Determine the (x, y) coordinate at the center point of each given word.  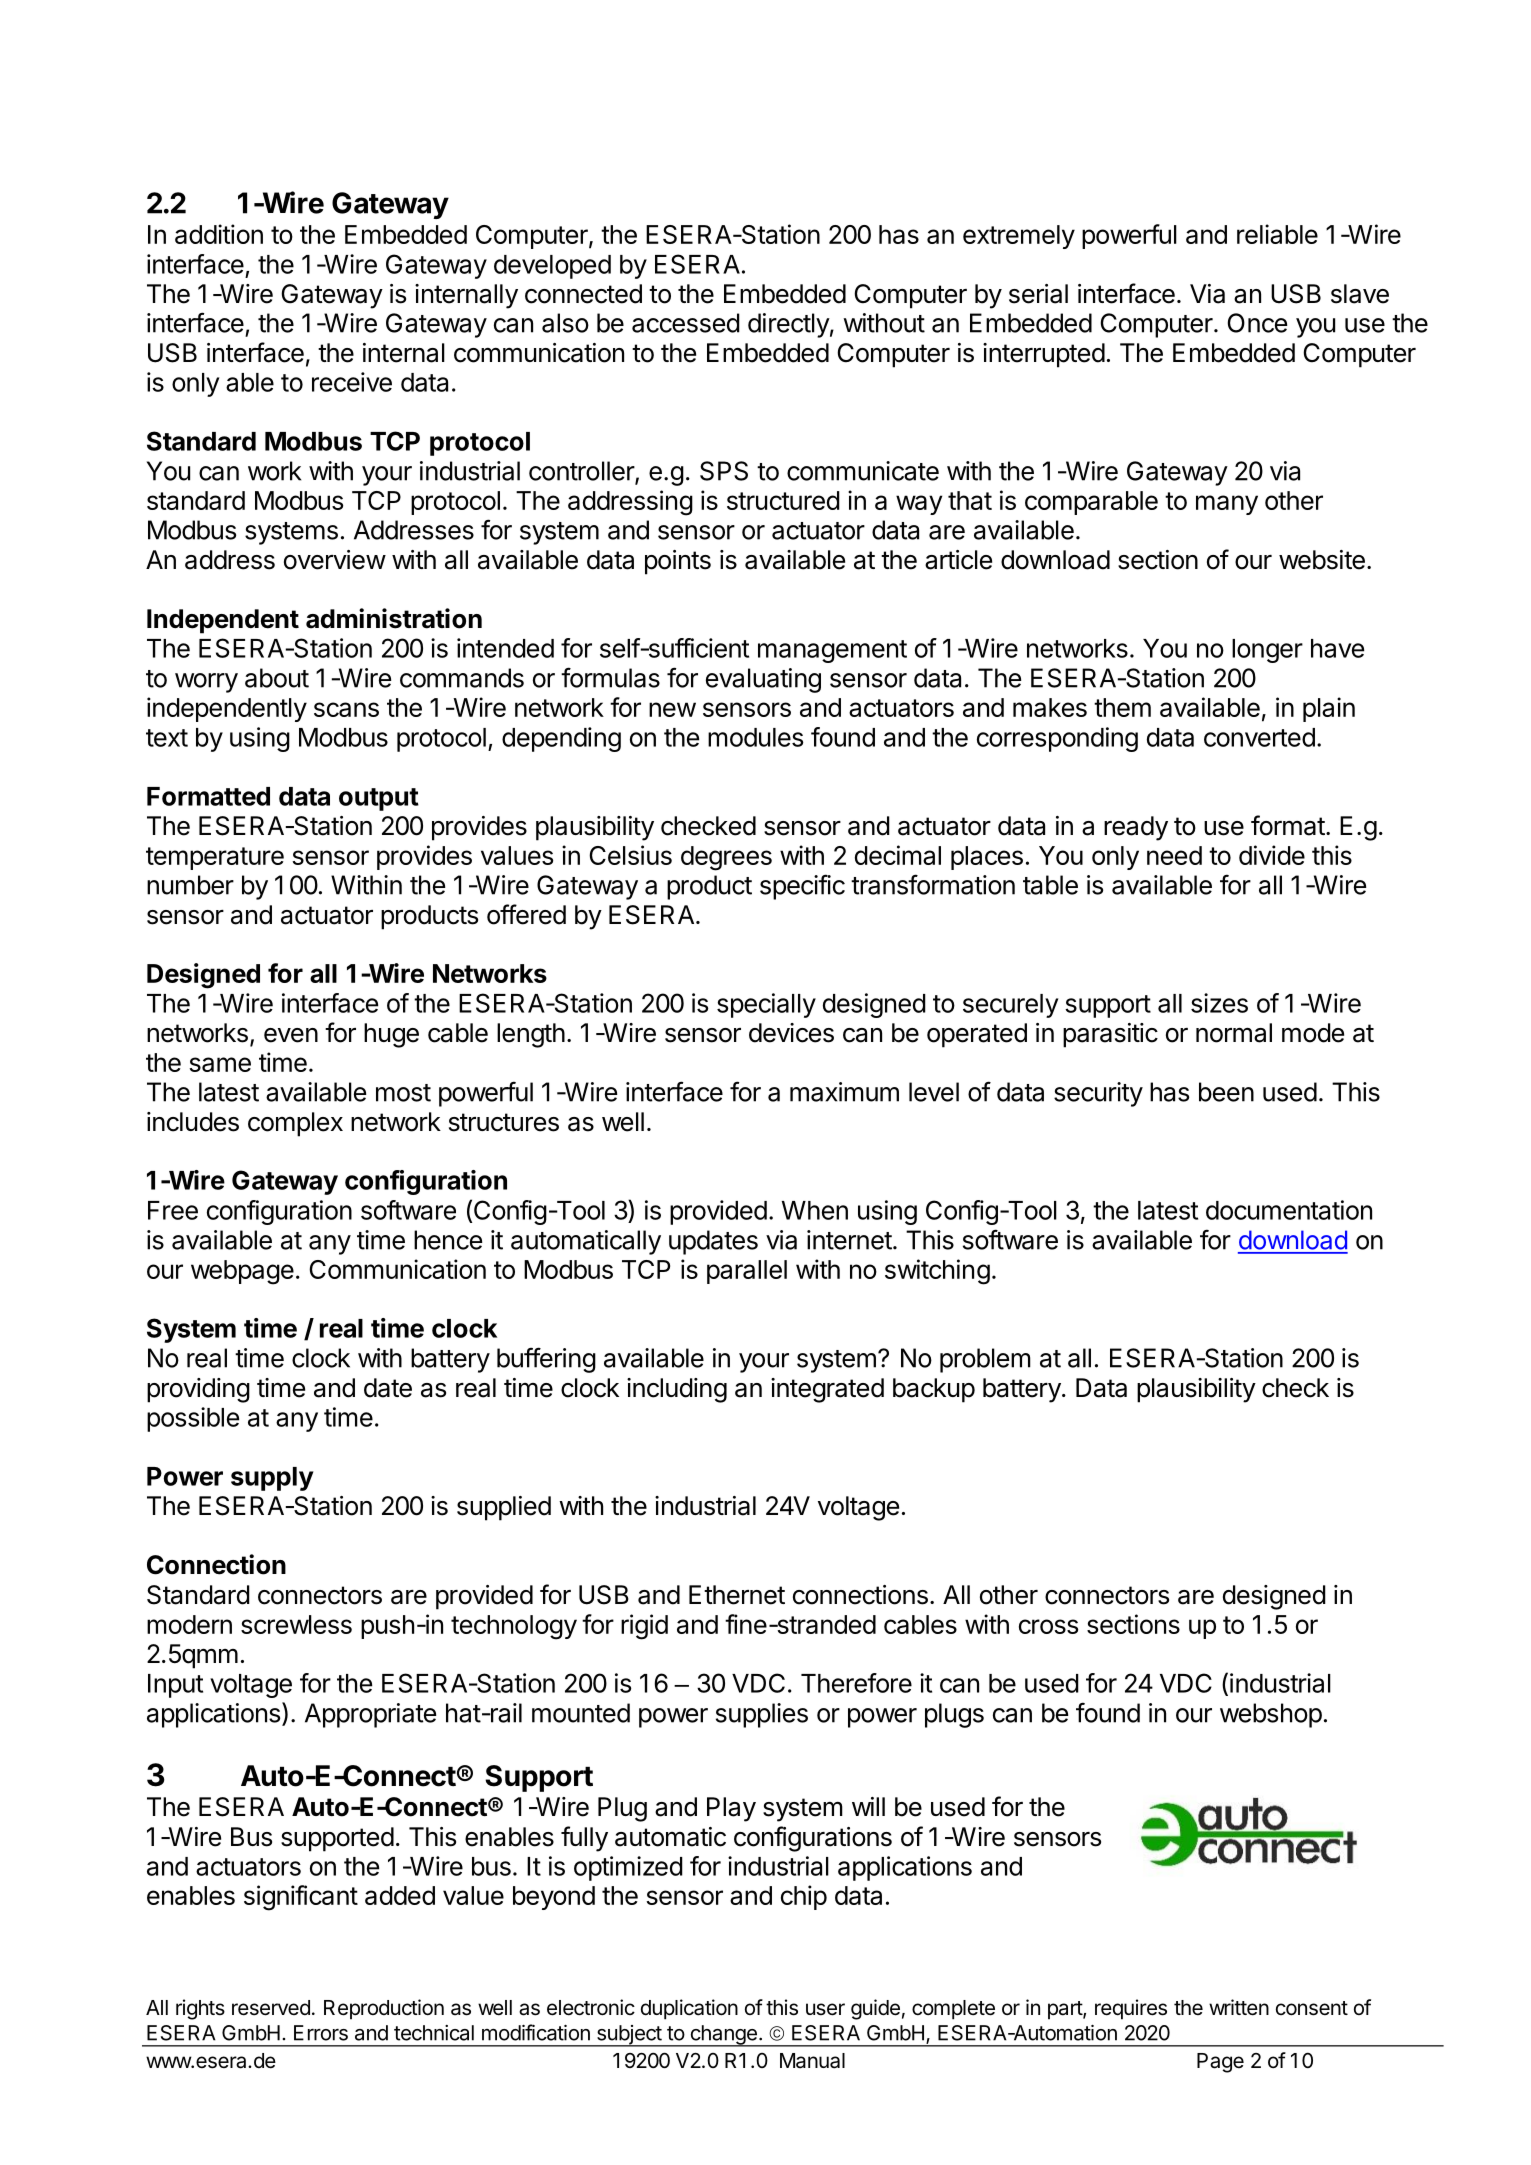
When (815, 1210)
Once (1257, 323)
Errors (321, 2033)
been (1226, 1092)
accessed (686, 323)
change (723, 2036)
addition (219, 234)
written (1239, 2007)
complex (295, 1124)
